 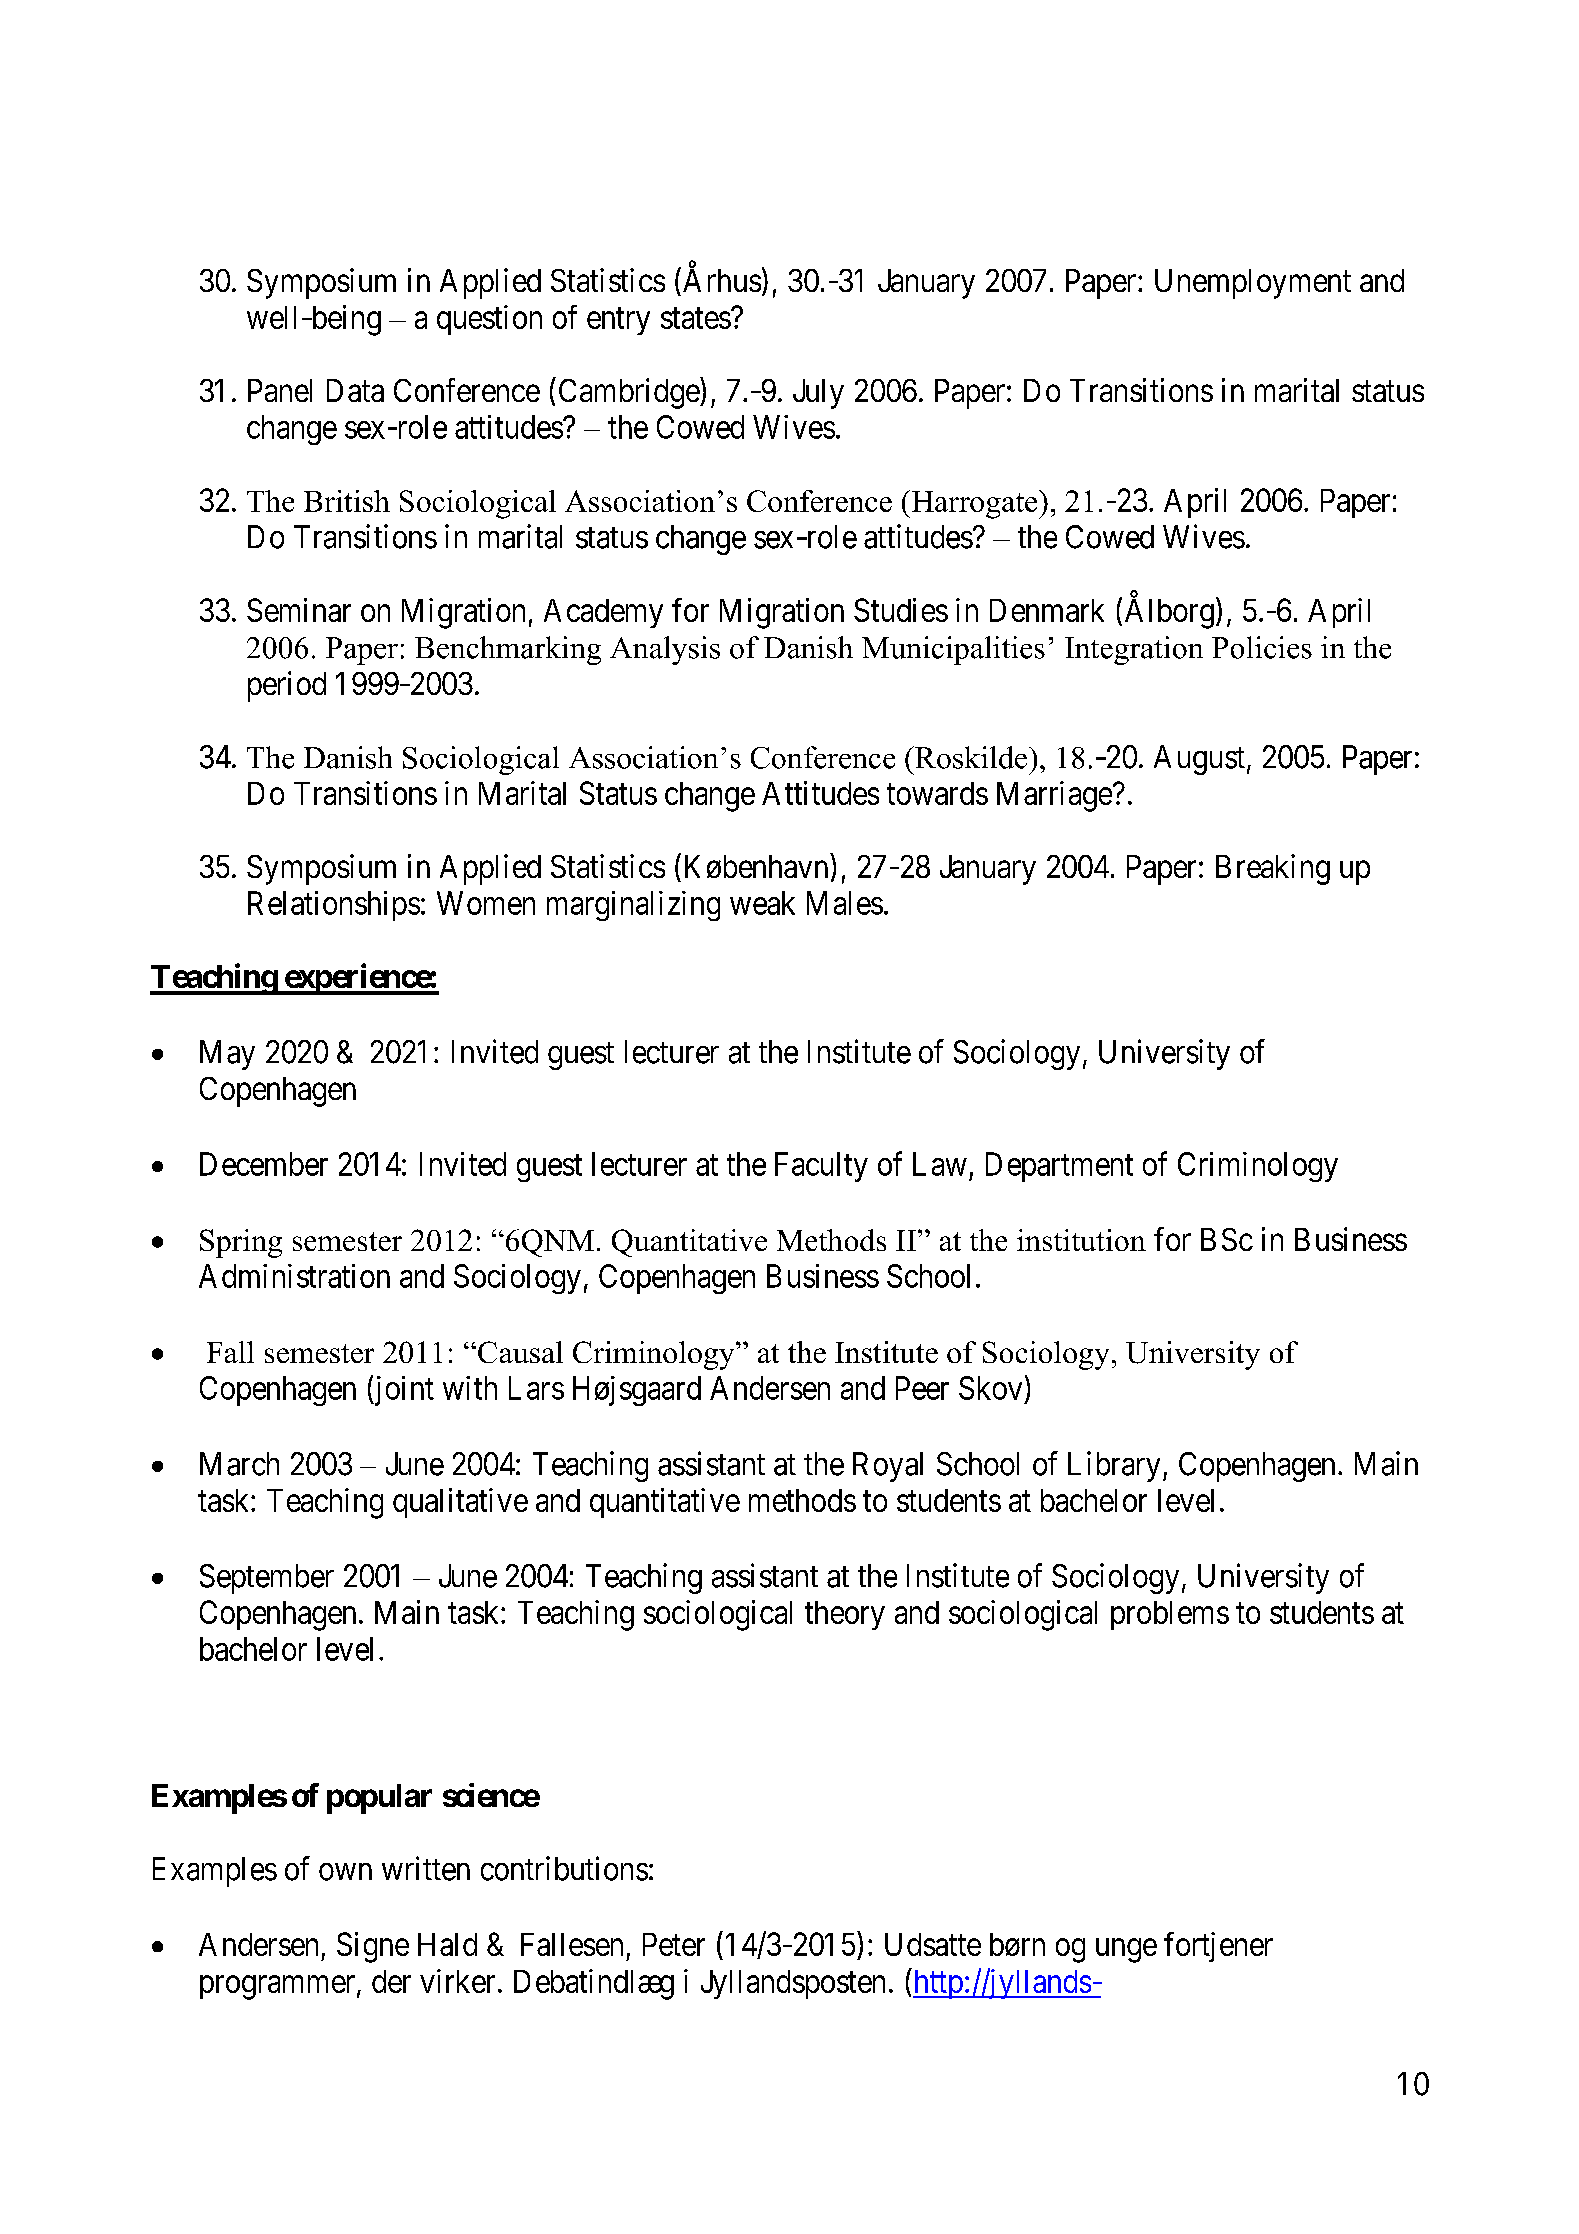 I want to click on Peter, so click(x=674, y=1944).
